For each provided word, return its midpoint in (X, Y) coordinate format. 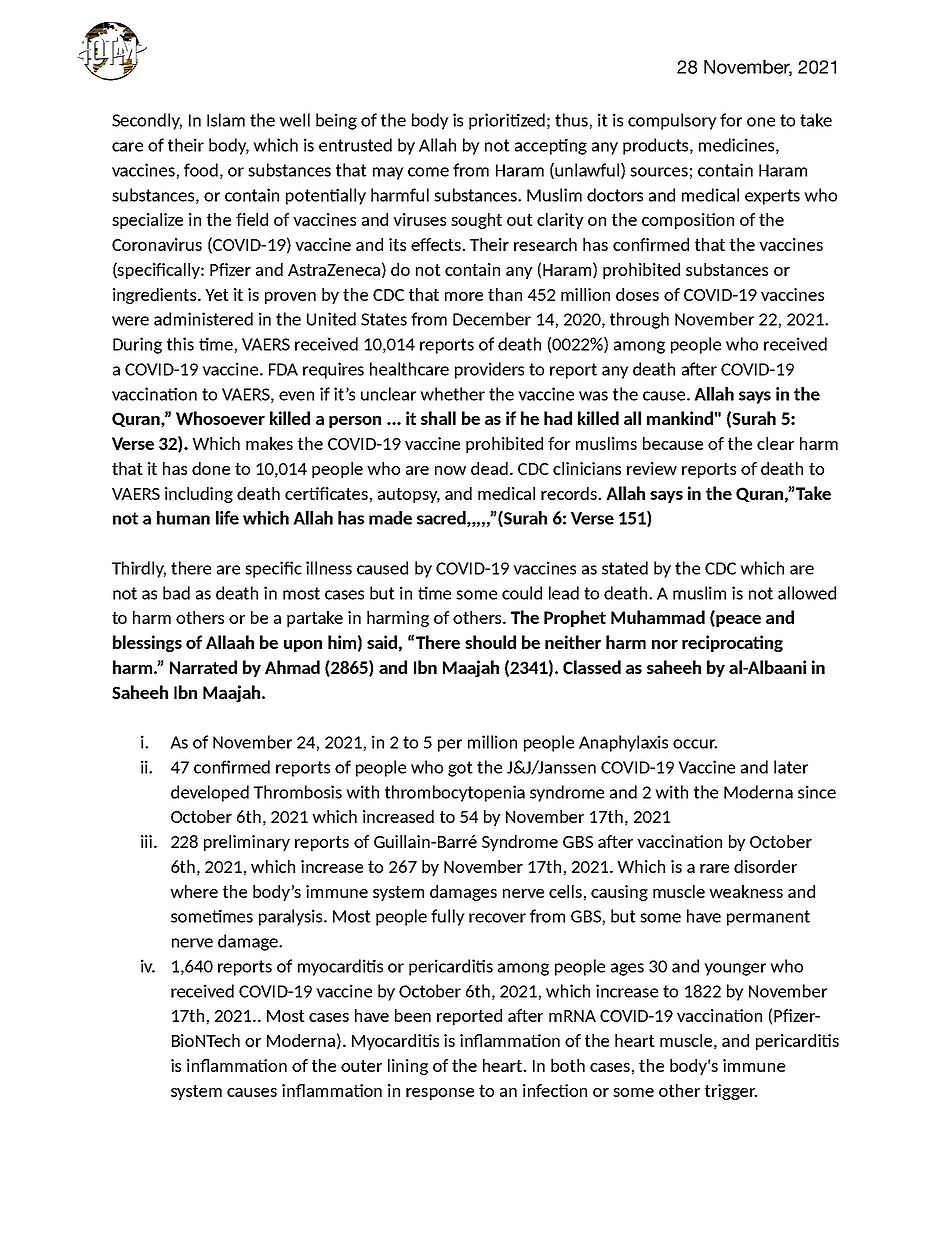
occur (695, 744)
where (194, 891)
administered (203, 319)
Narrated (203, 667)
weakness (746, 891)
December (492, 319)
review (652, 468)
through (639, 320)
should (490, 642)
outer (361, 1066)
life (227, 518)
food (201, 170)
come (428, 172)
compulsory (672, 121)
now (450, 470)
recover (497, 918)
